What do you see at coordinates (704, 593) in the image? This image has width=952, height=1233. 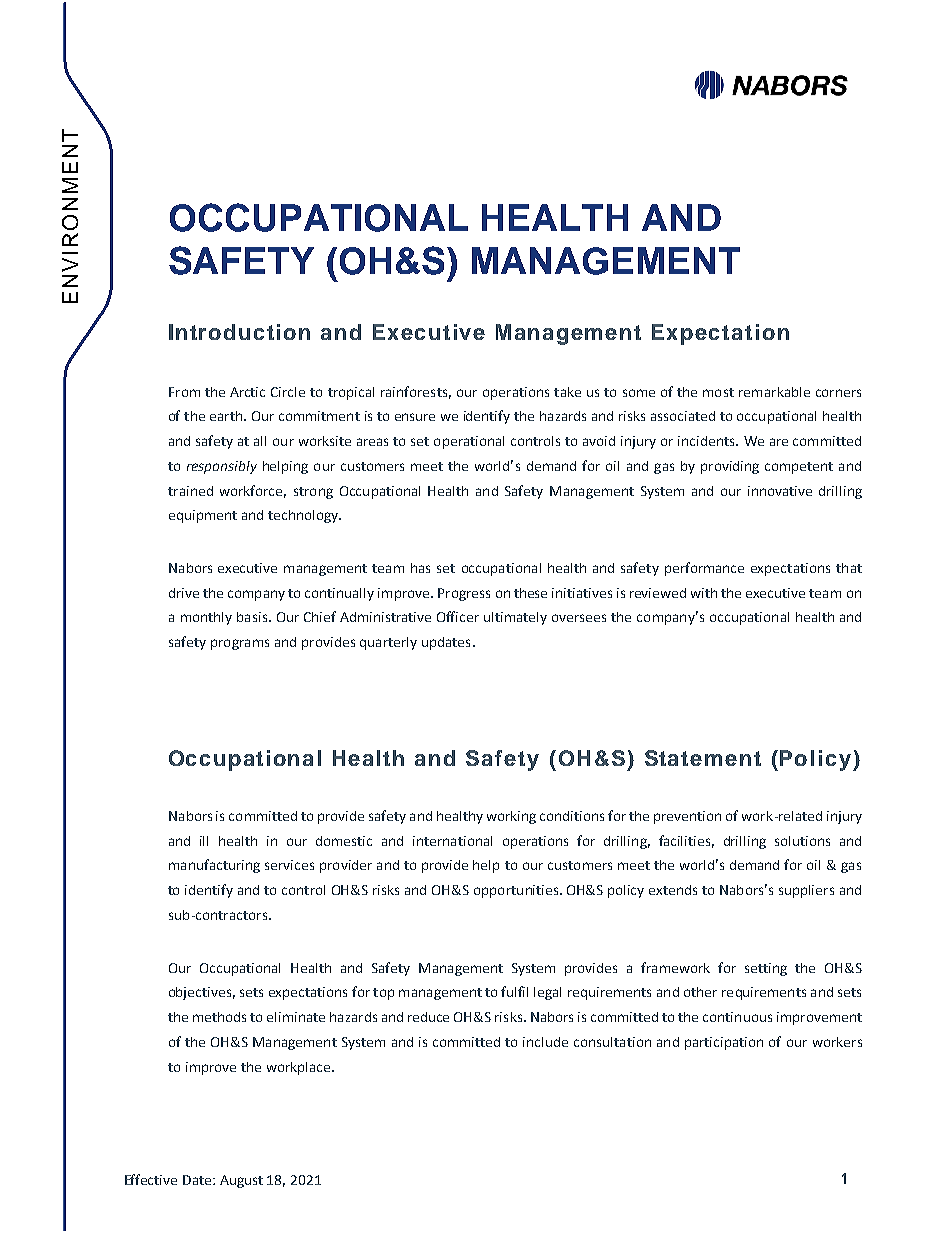 I see `with` at bounding box center [704, 593].
